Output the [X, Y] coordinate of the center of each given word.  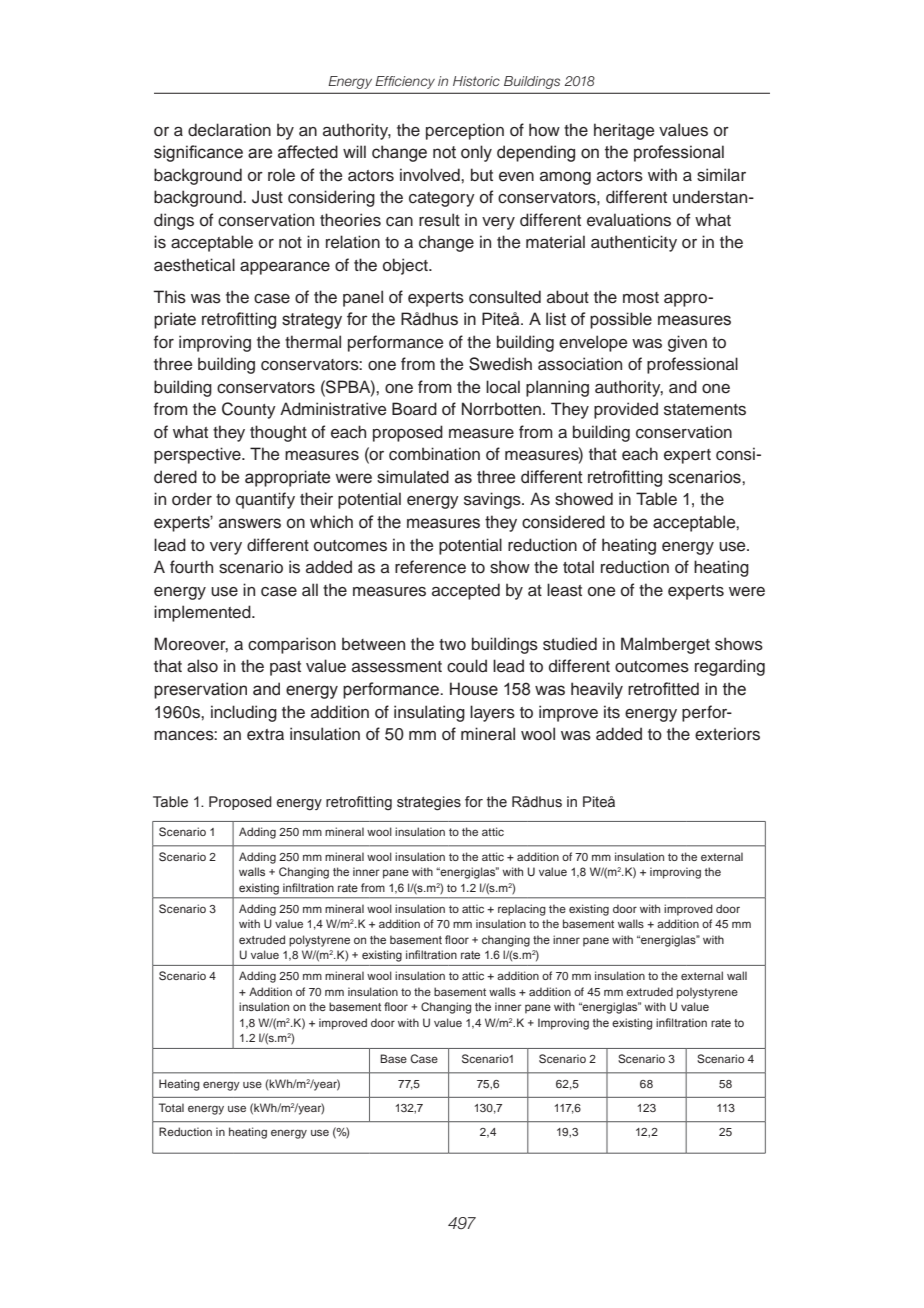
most [641, 298]
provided [626, 410]
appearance [285, 268]
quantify [265, 500]
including [244, 713]
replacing [522, 910]
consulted [505, 297]
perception [465, 131]
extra [265, 735]
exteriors [727, 734]
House [474, 689]
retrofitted [663, 689]
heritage [624, 131]
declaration [229, 130]
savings [493, 500]
